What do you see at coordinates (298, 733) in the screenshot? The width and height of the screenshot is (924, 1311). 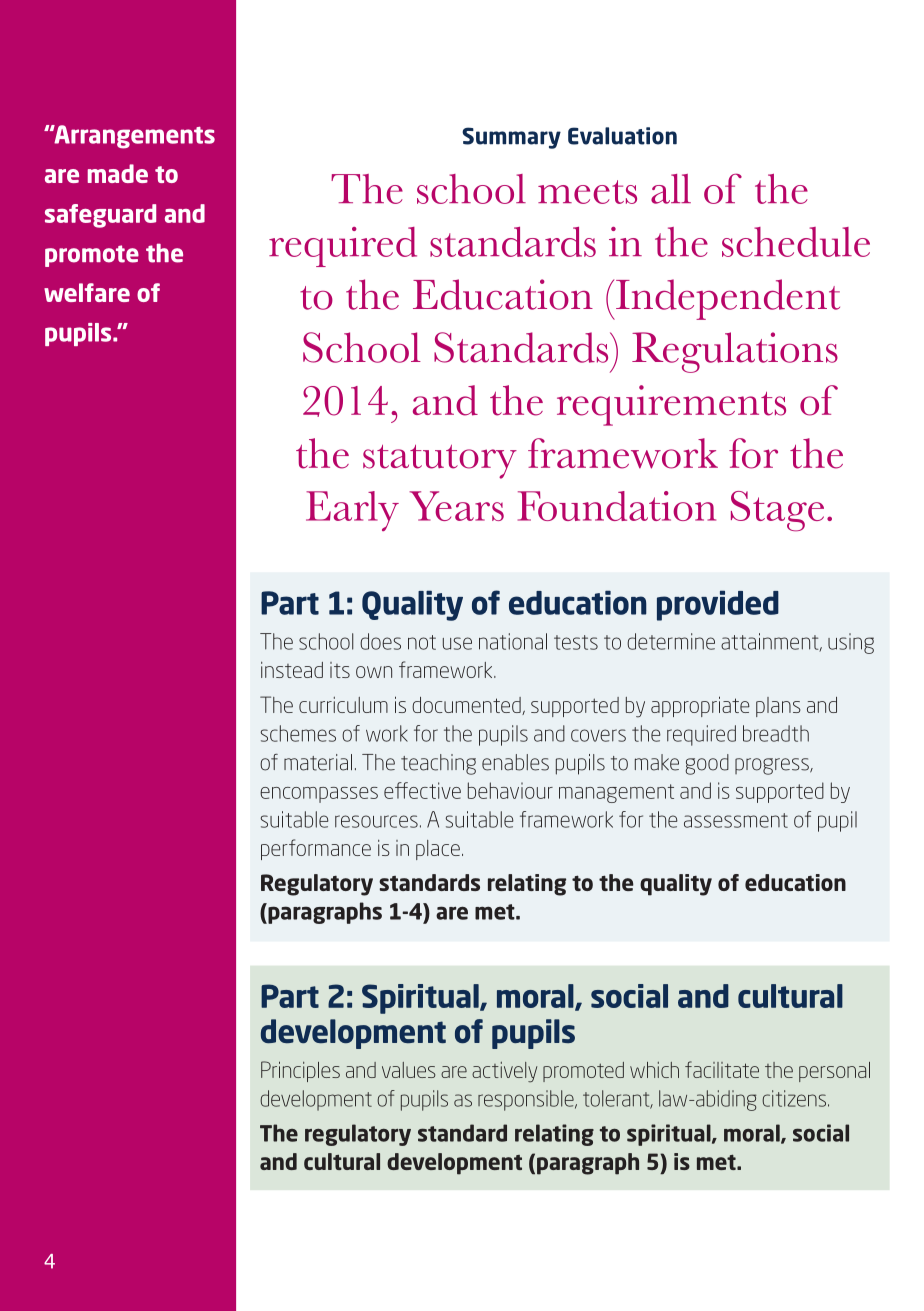 I see `schemes` at bounding box center [298, 733].
